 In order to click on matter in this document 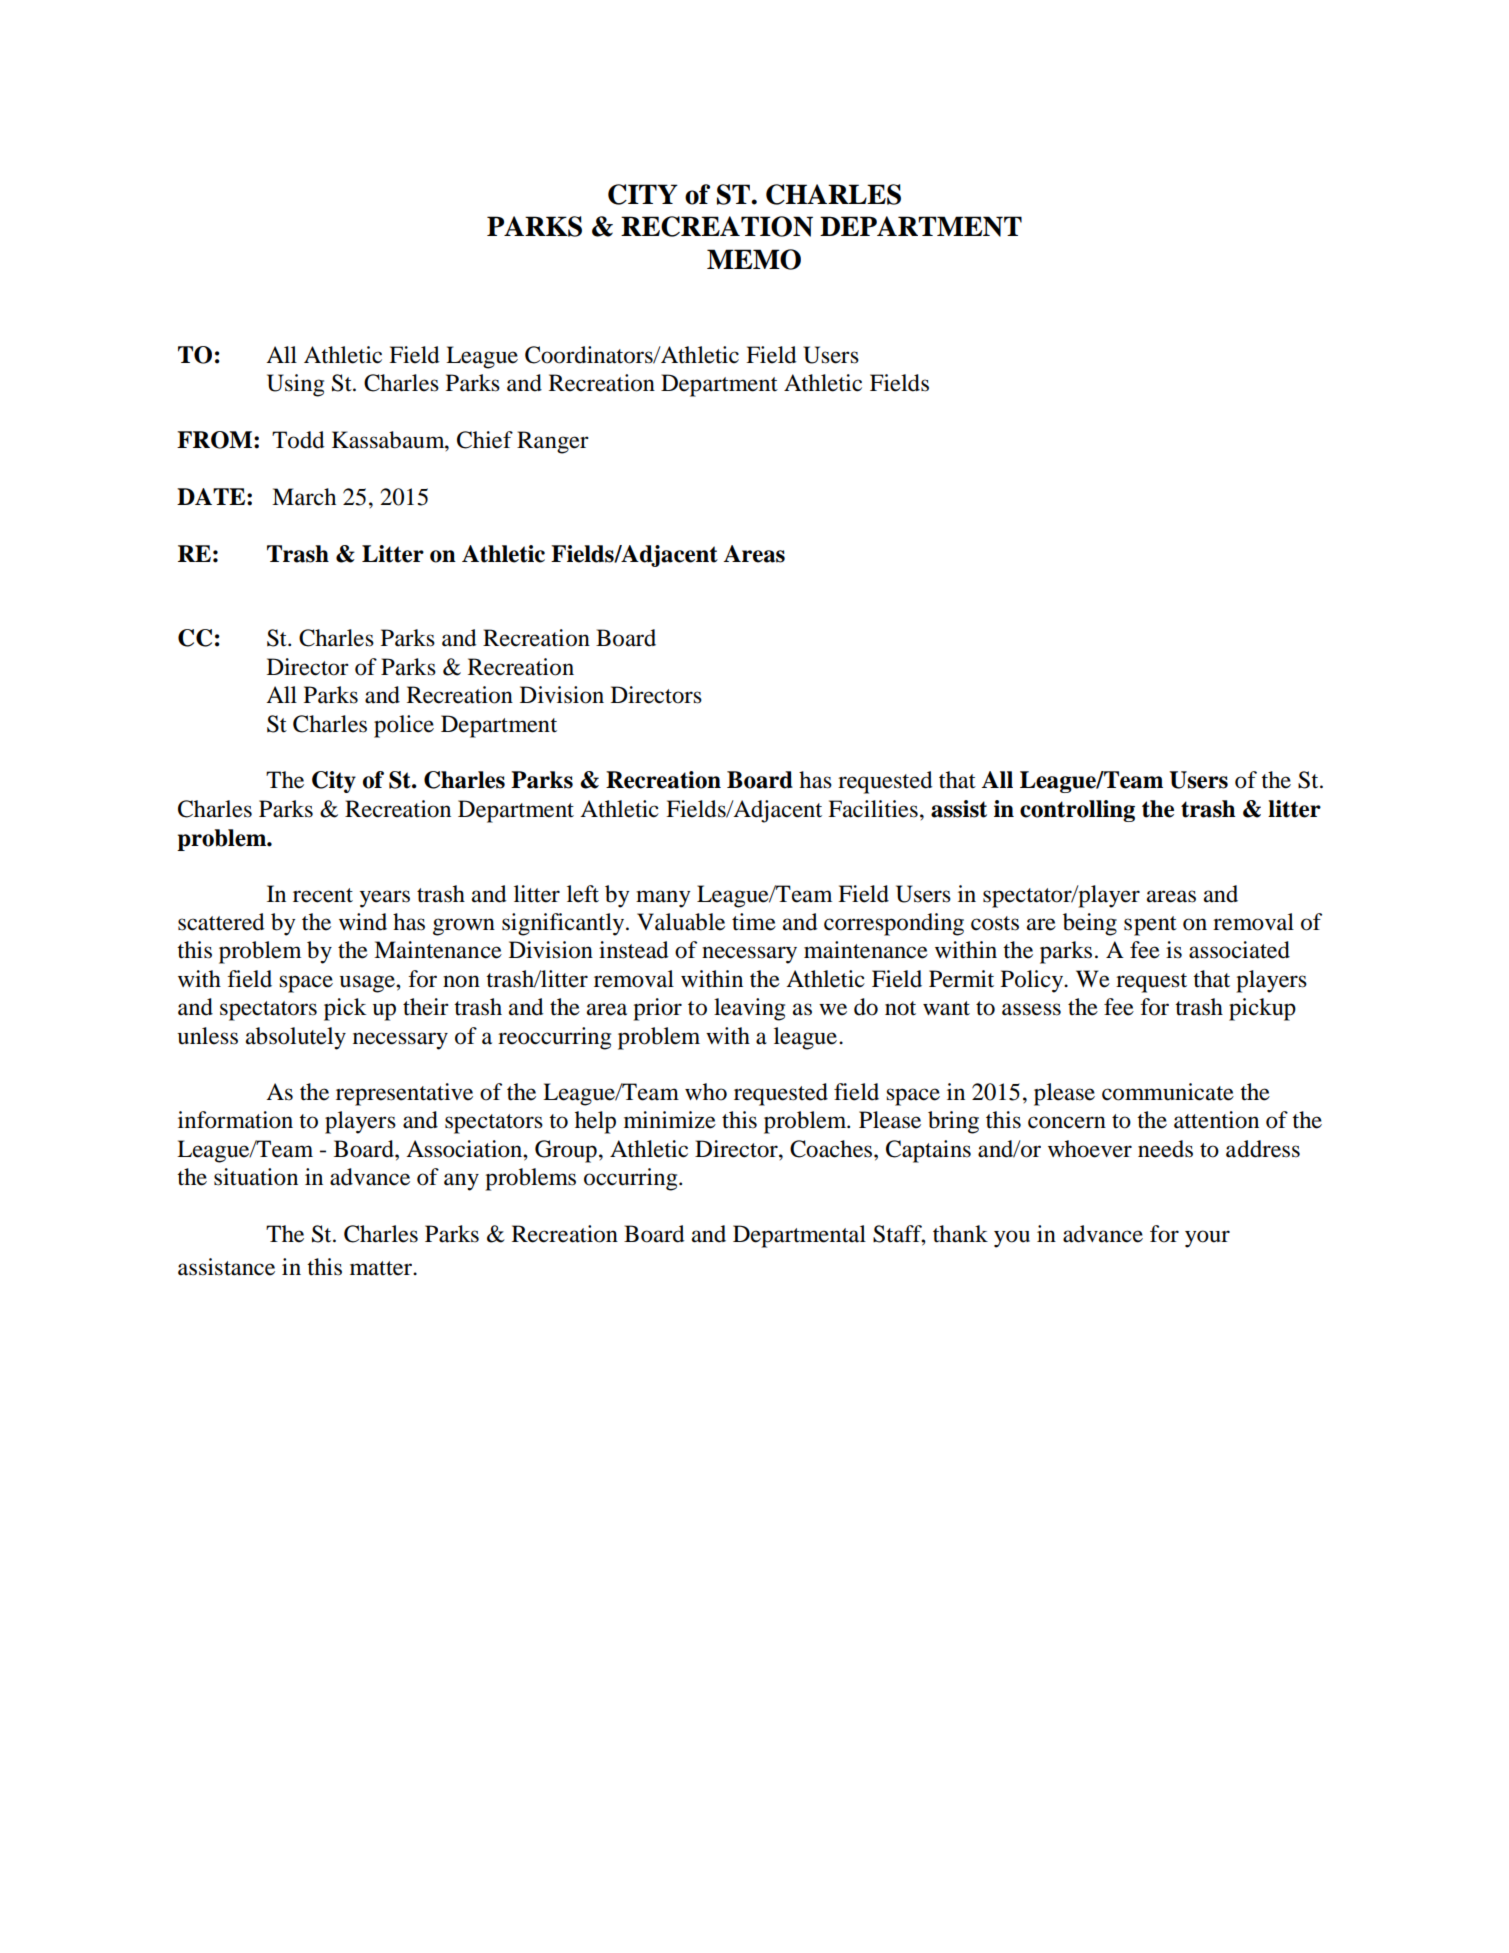, I will do `click(382, 1268)`.
